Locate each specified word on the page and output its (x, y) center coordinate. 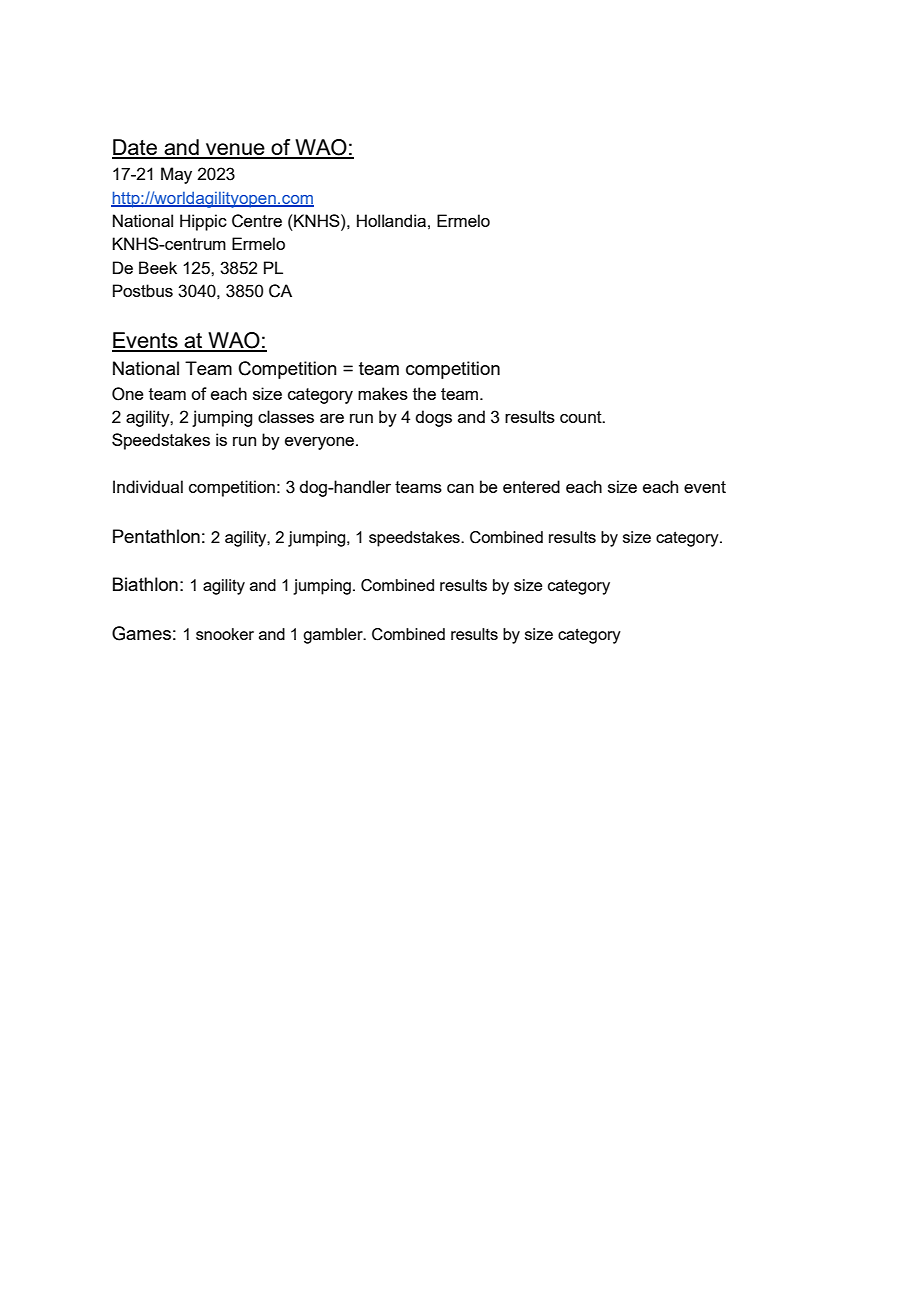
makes (383, 393)
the (424, 393)
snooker (225, 634)
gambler (334, 636)
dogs (433, 418)
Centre (257, 221)
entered (531, 486)
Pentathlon (156, 536)
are (332, 418)
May (176, 175)
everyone (321, 443)
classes (286, 416)
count (582, 417)
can (460, 488)
